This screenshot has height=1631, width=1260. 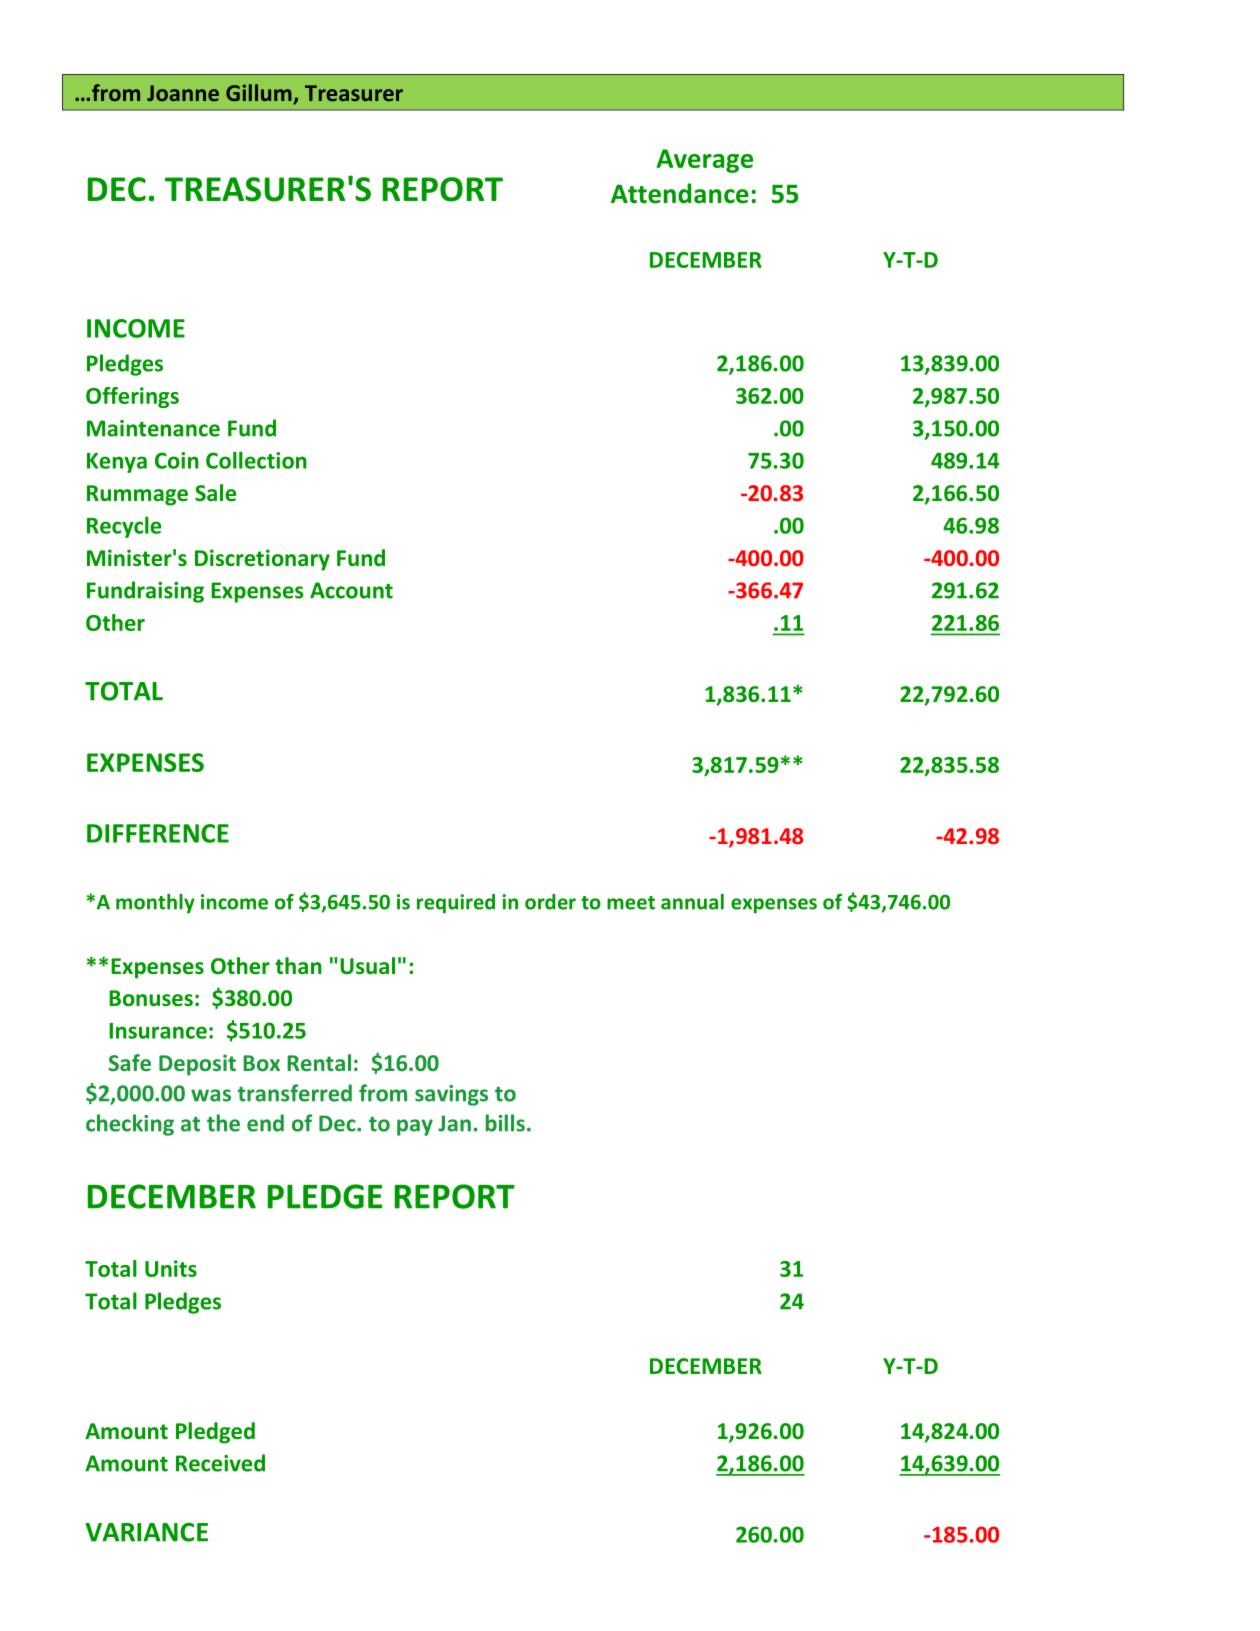 I want to click on was, so click(x=211, y=1095).
